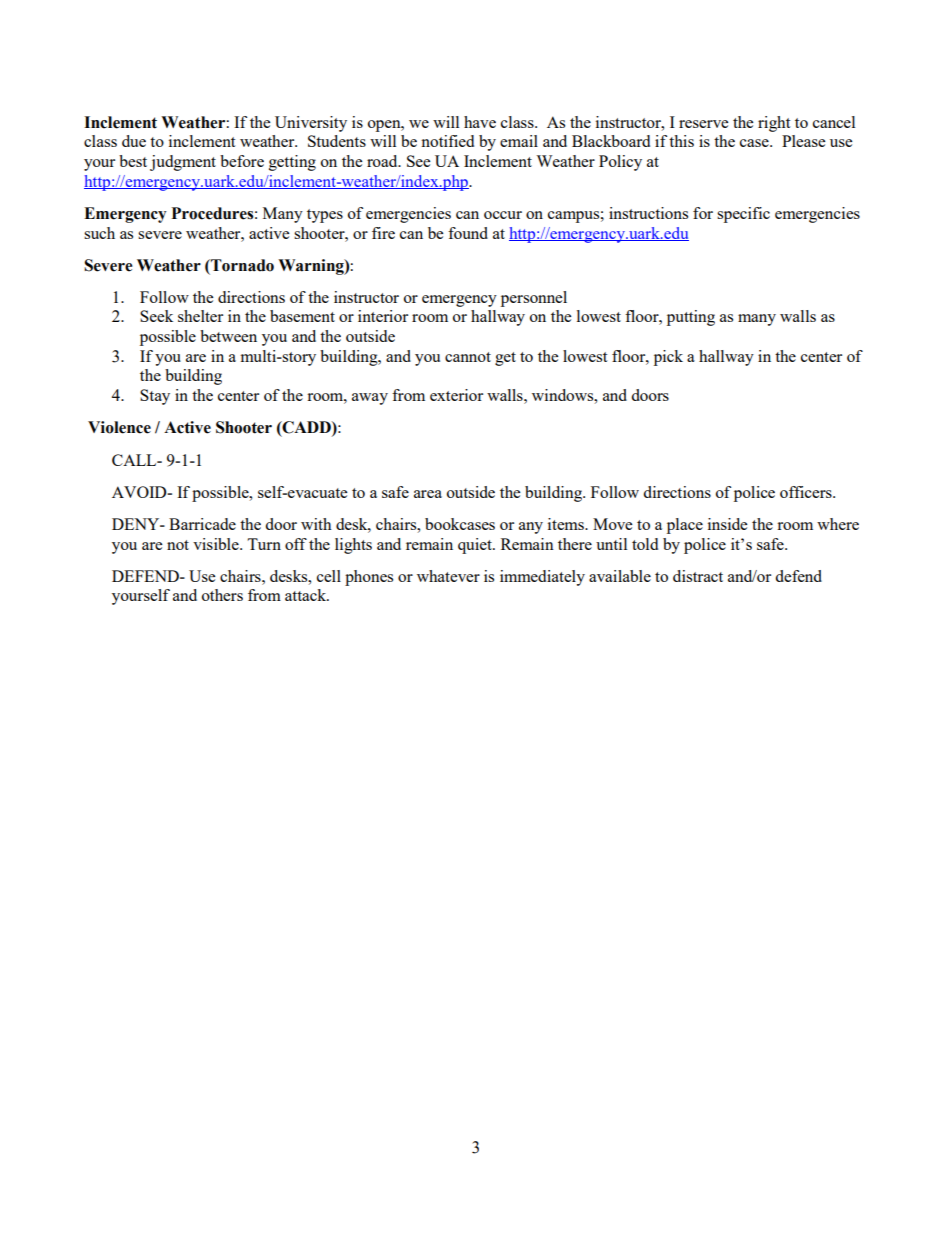  Describe the element at coordinates (807, 492) in the page. I see `officers` at that location.
